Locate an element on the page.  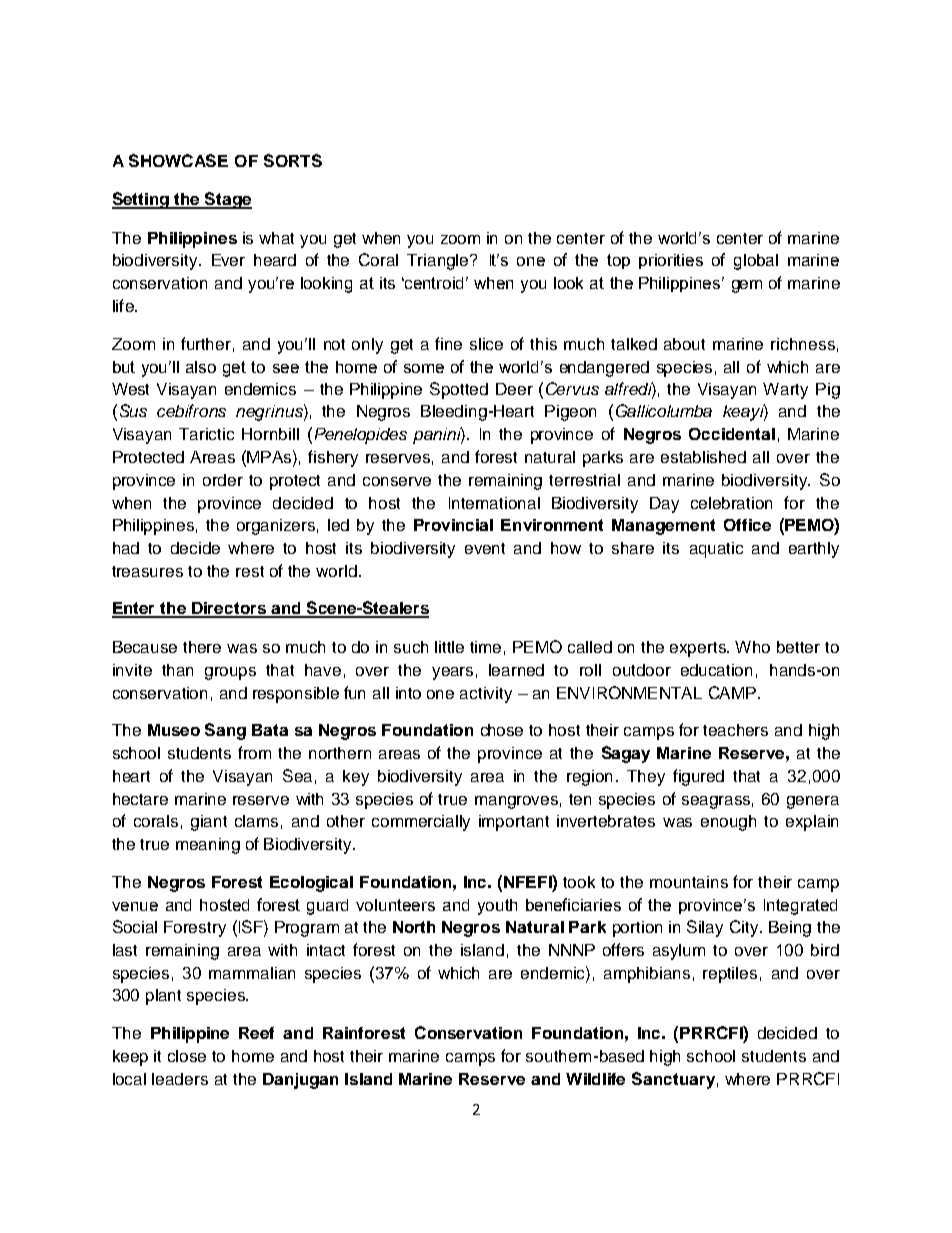
Triangle is located at coordinates (439, 262).
